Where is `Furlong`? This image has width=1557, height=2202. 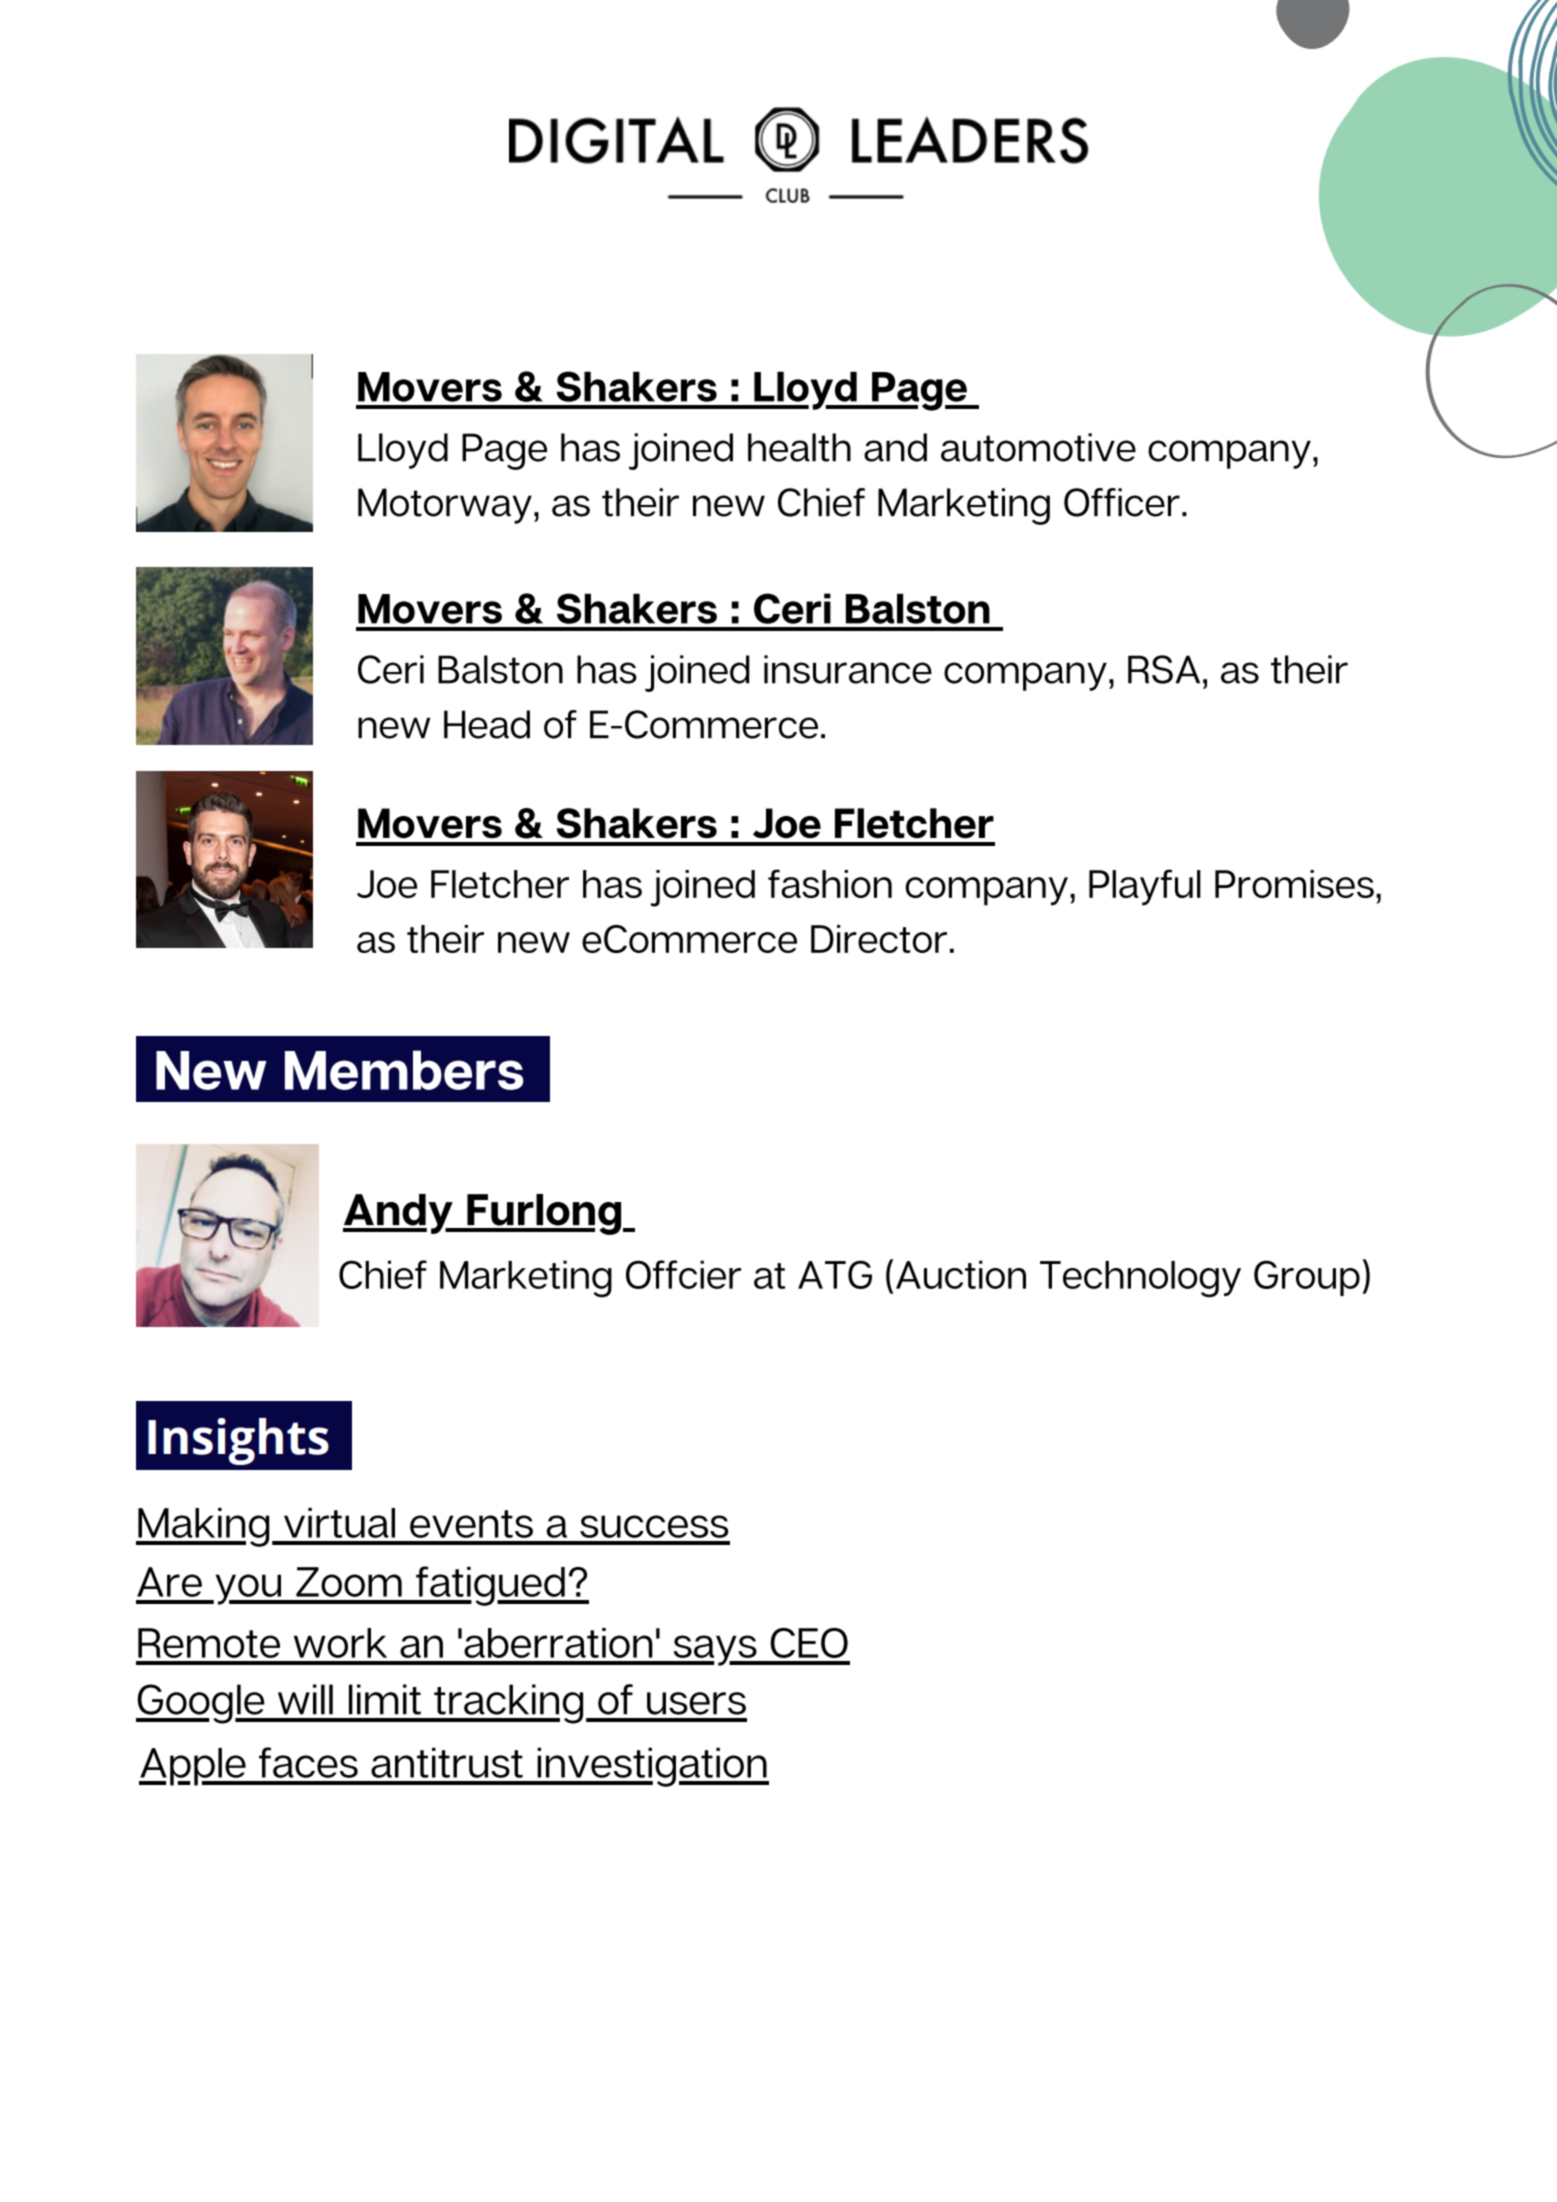
Furlong is located at coordinates (544, 1214).
